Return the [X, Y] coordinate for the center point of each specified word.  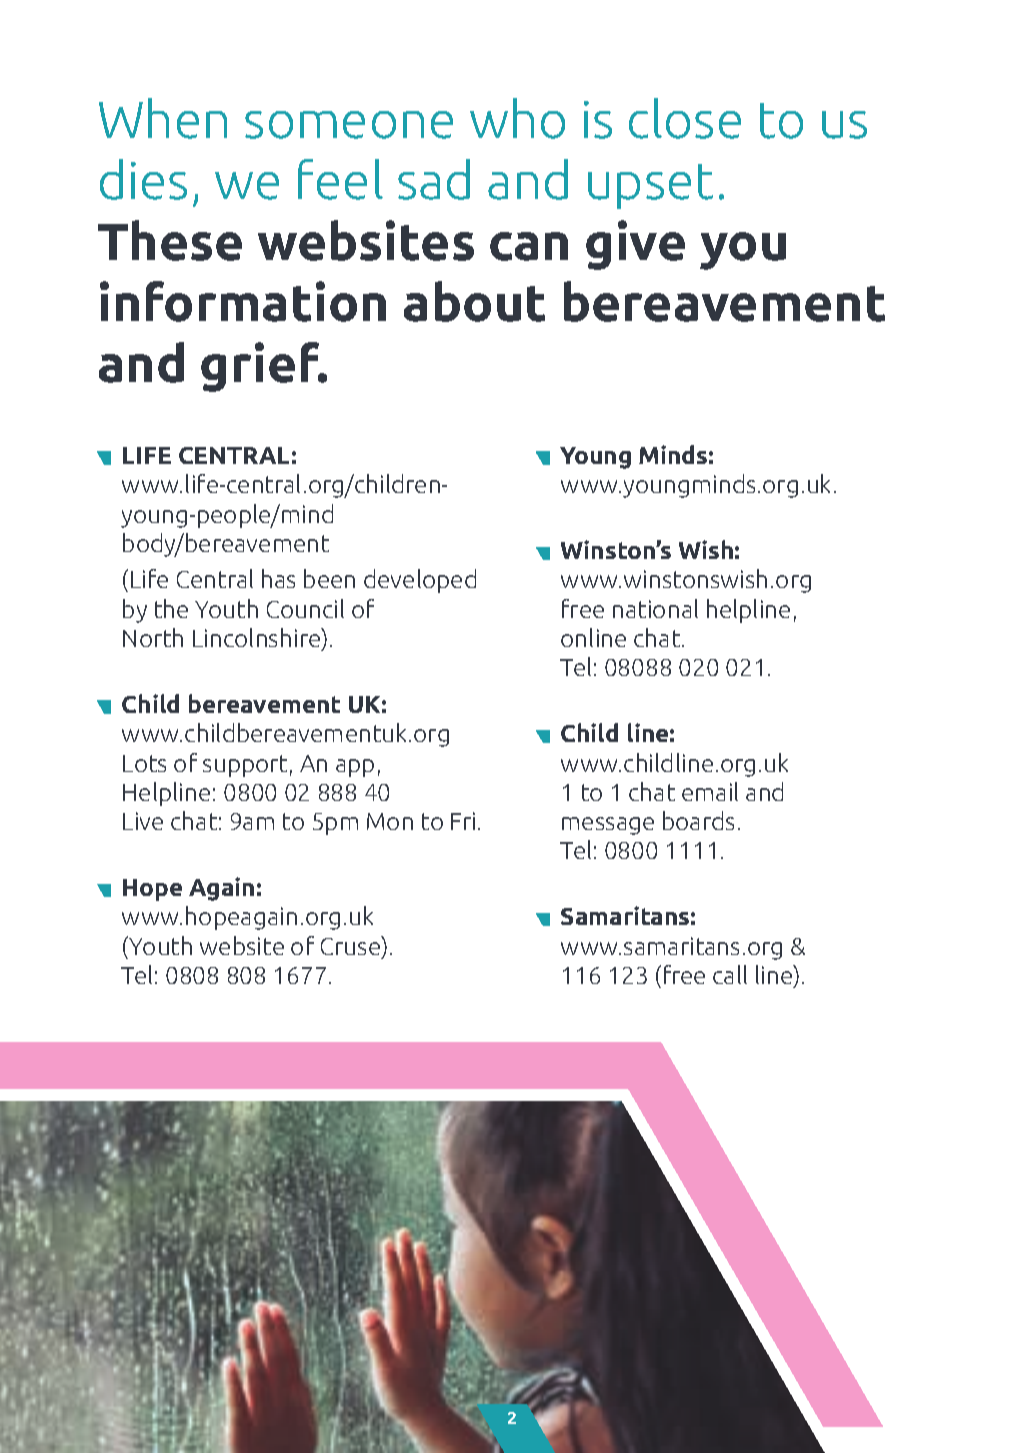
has [278, 578]
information [243, 301]
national [655, 608]
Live [143, 821]
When [163, 118]
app [355, 768]
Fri [463, 821]
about [474, 301]
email [710, 791]
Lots [144, 763]
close [685, 118]
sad [434, 179]
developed [420, 581]
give [635, 245]
